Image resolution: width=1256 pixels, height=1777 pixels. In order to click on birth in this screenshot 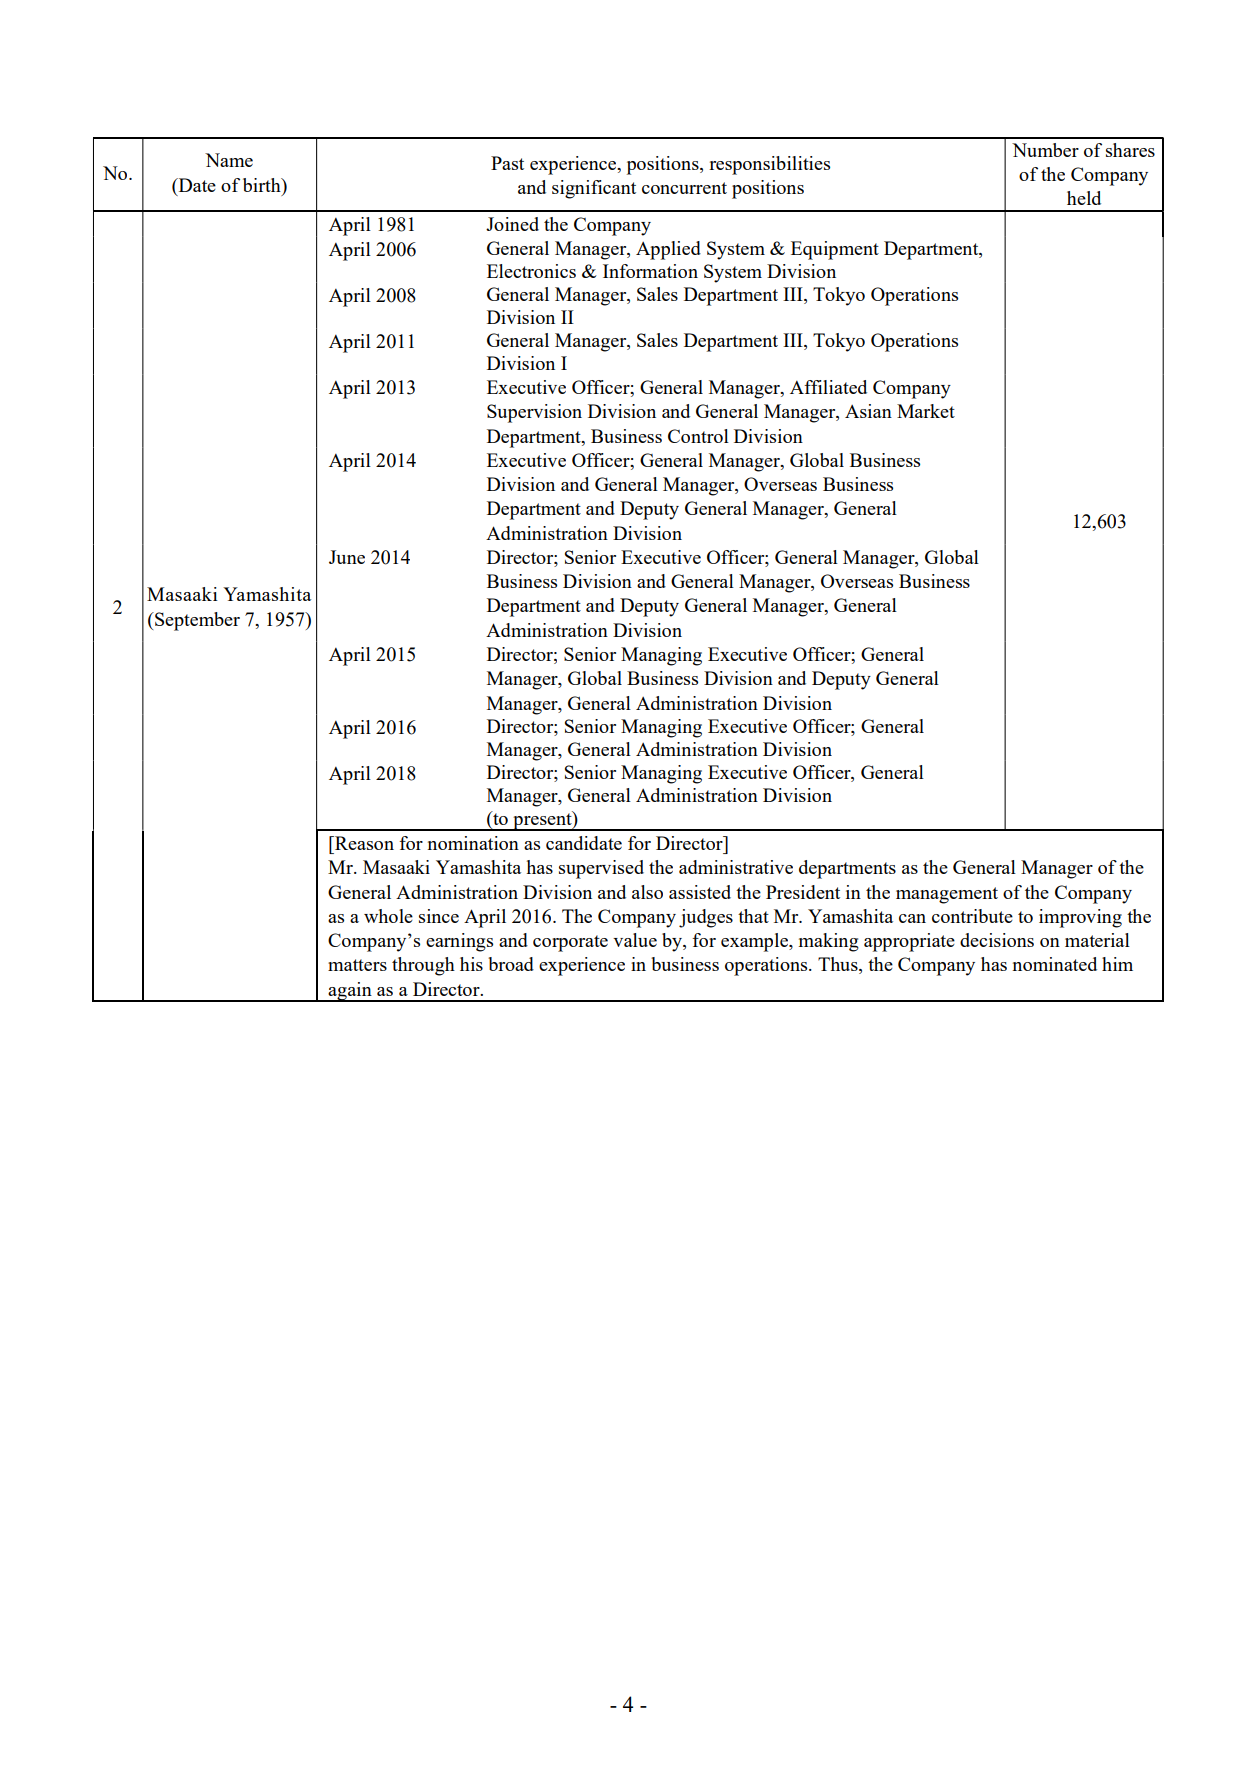, I will do `click(263, 185)`.
